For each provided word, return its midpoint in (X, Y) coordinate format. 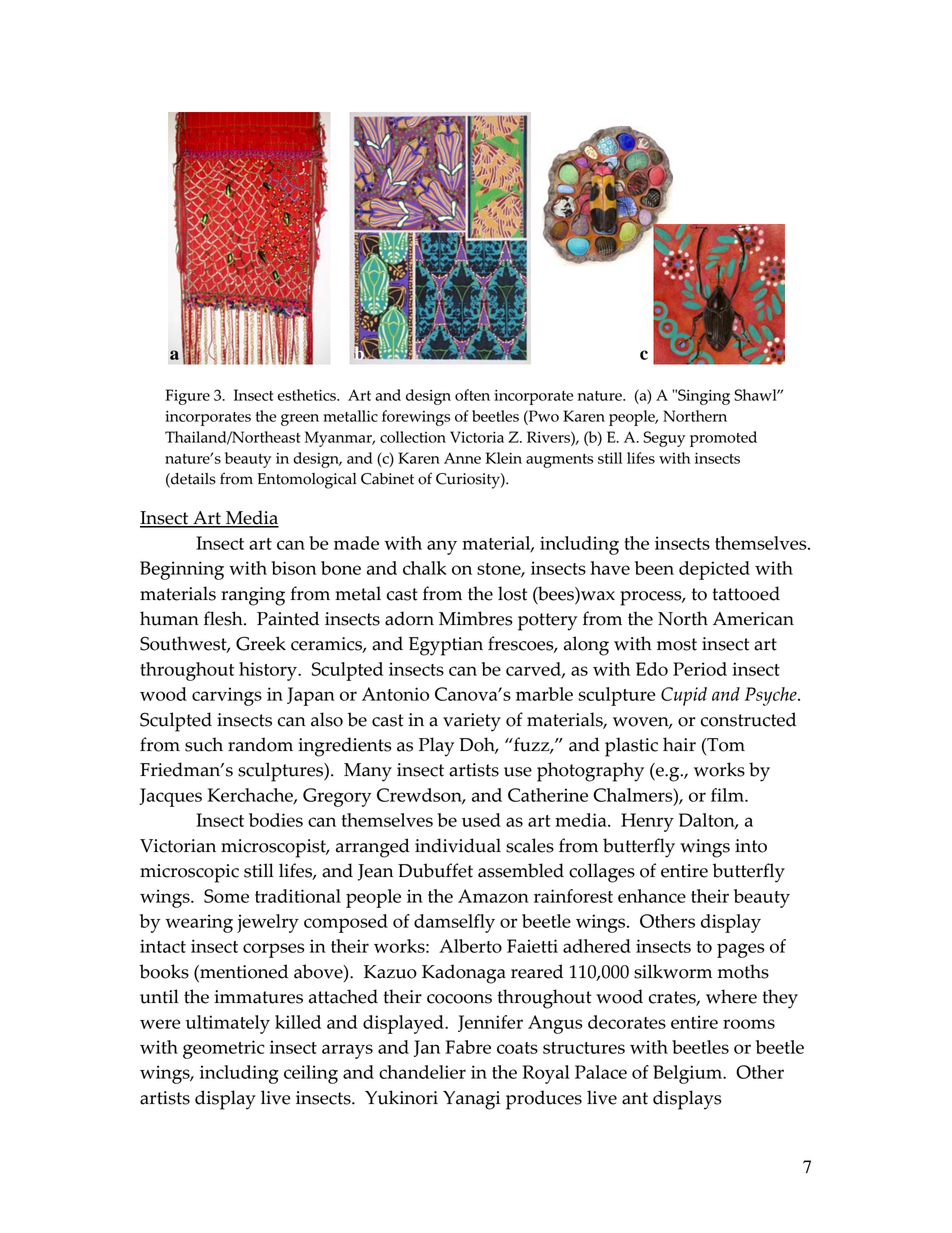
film (728, 795)
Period (700, 669)
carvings (227, 696)
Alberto (470, 946)
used (481, 820)
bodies (276, 820)
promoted (723, 439)
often (472, 395)
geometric (224, 1049)
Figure (187, 397)
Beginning (182, 570)
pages (740, 950)
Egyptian (446, 646)
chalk (424, 568)
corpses (273, 950)
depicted (714, 570)
